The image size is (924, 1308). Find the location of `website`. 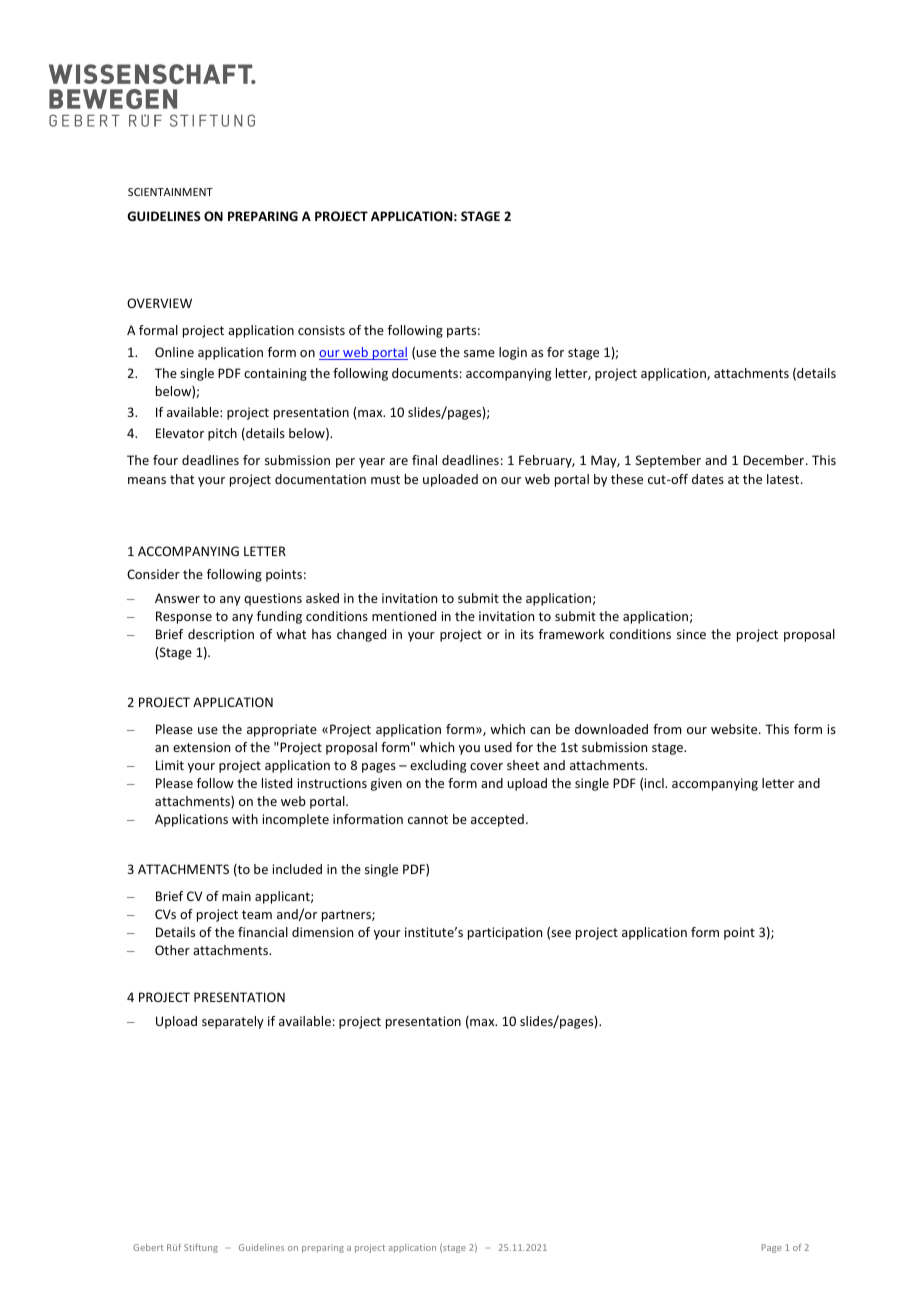

website is located at coordinates (735, 729).
